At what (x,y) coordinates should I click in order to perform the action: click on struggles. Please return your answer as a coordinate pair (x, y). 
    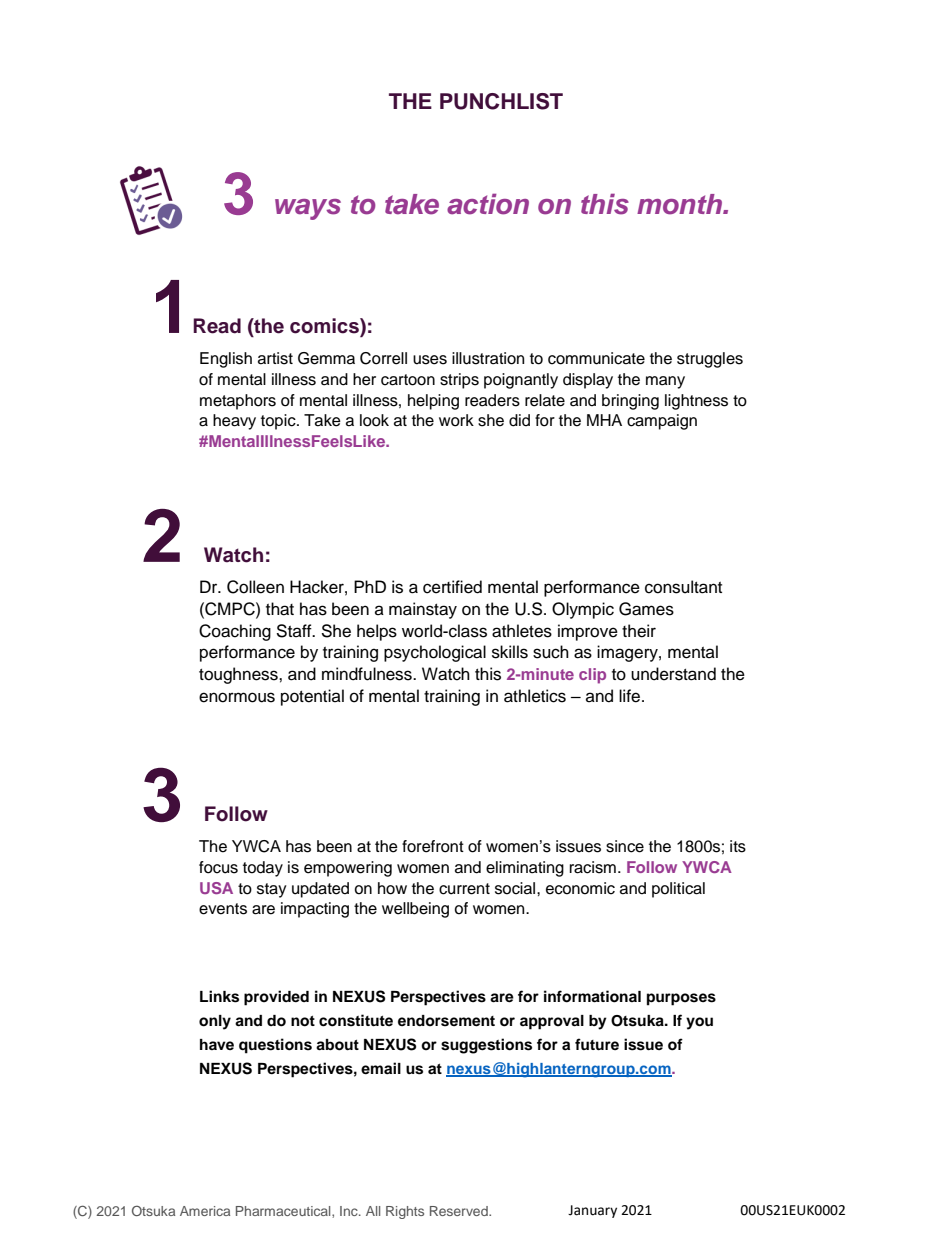
    Looking at the image, I should click on (710, 360).
